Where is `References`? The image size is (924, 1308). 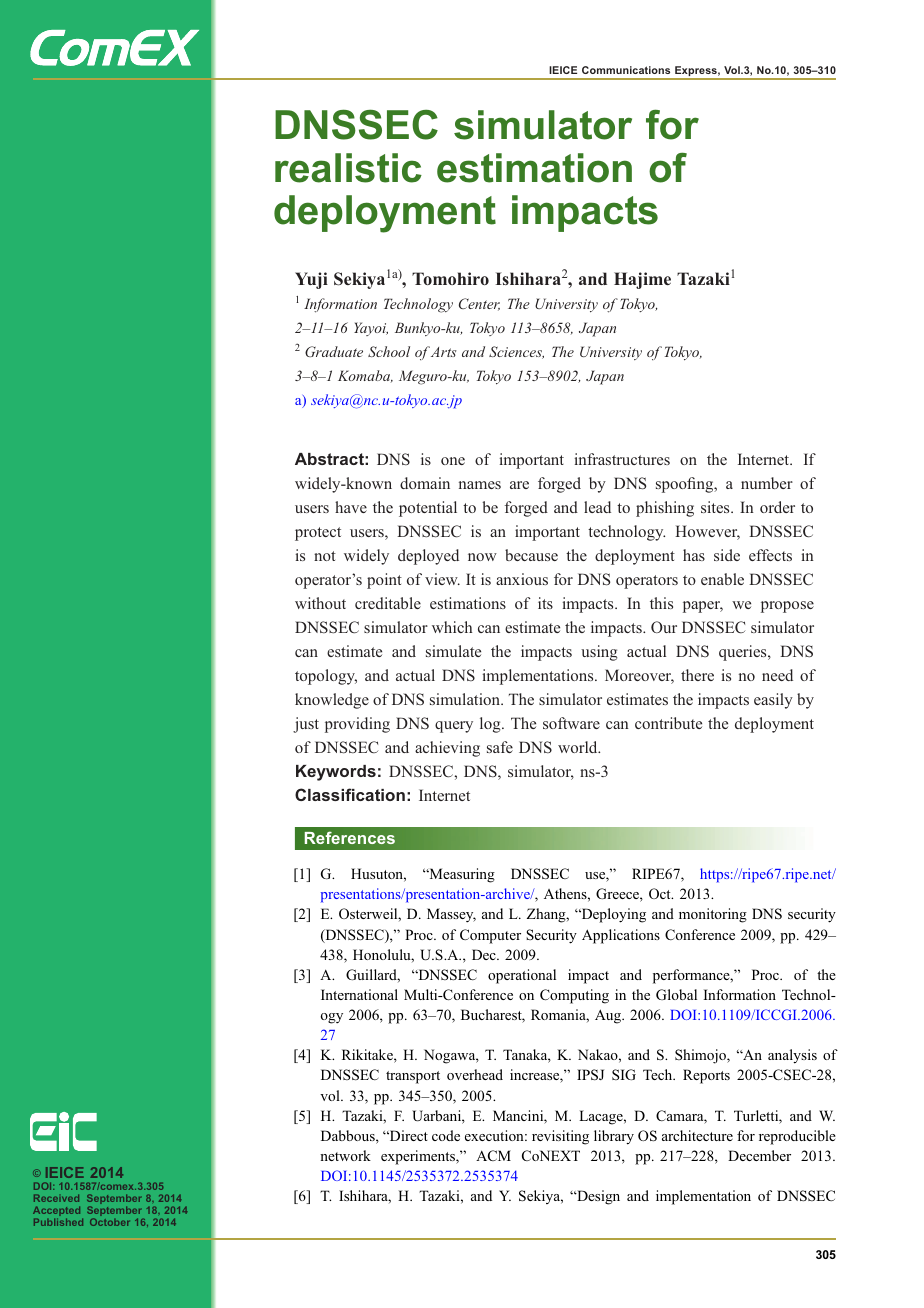
References is located at coordinates (350, 837).
